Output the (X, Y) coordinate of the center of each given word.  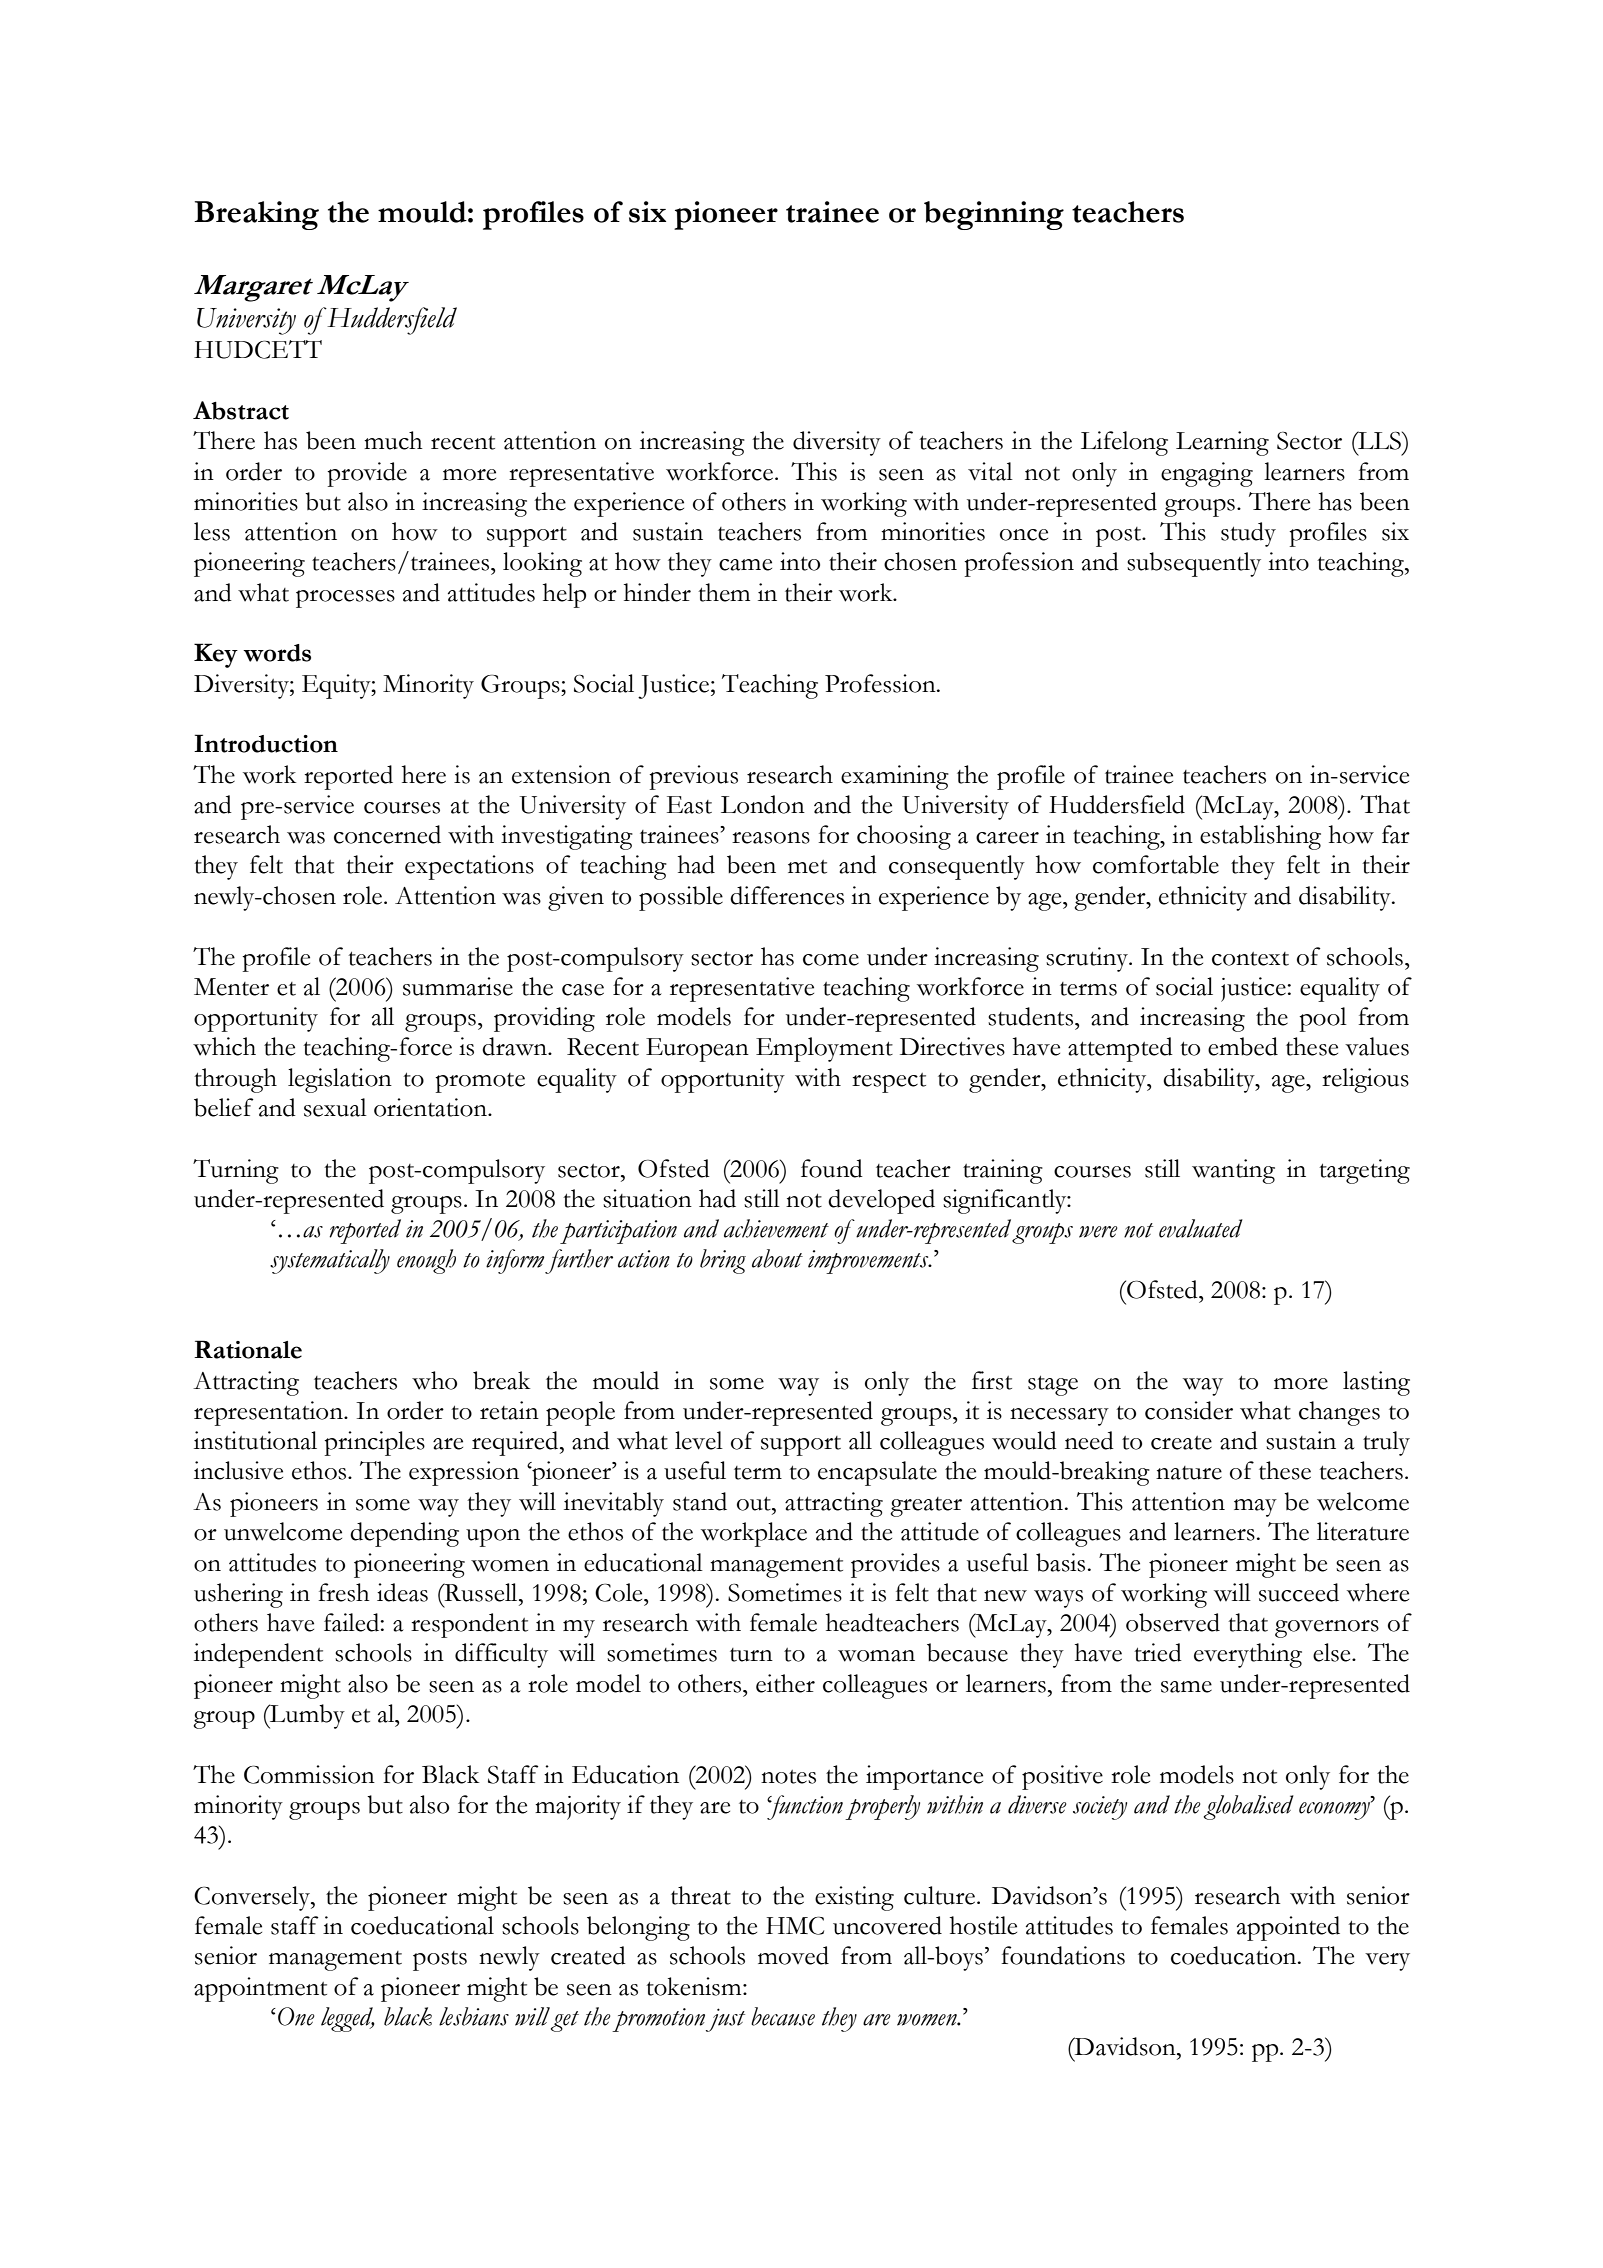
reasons (771, 838)
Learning (1222, 443)
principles (374, 1443)
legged (348, 2019)
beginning (994, 215)
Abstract (241, 410)
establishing (1260, 837)
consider (1189, 1410)
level (699, 1440)
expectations (469, 867)
